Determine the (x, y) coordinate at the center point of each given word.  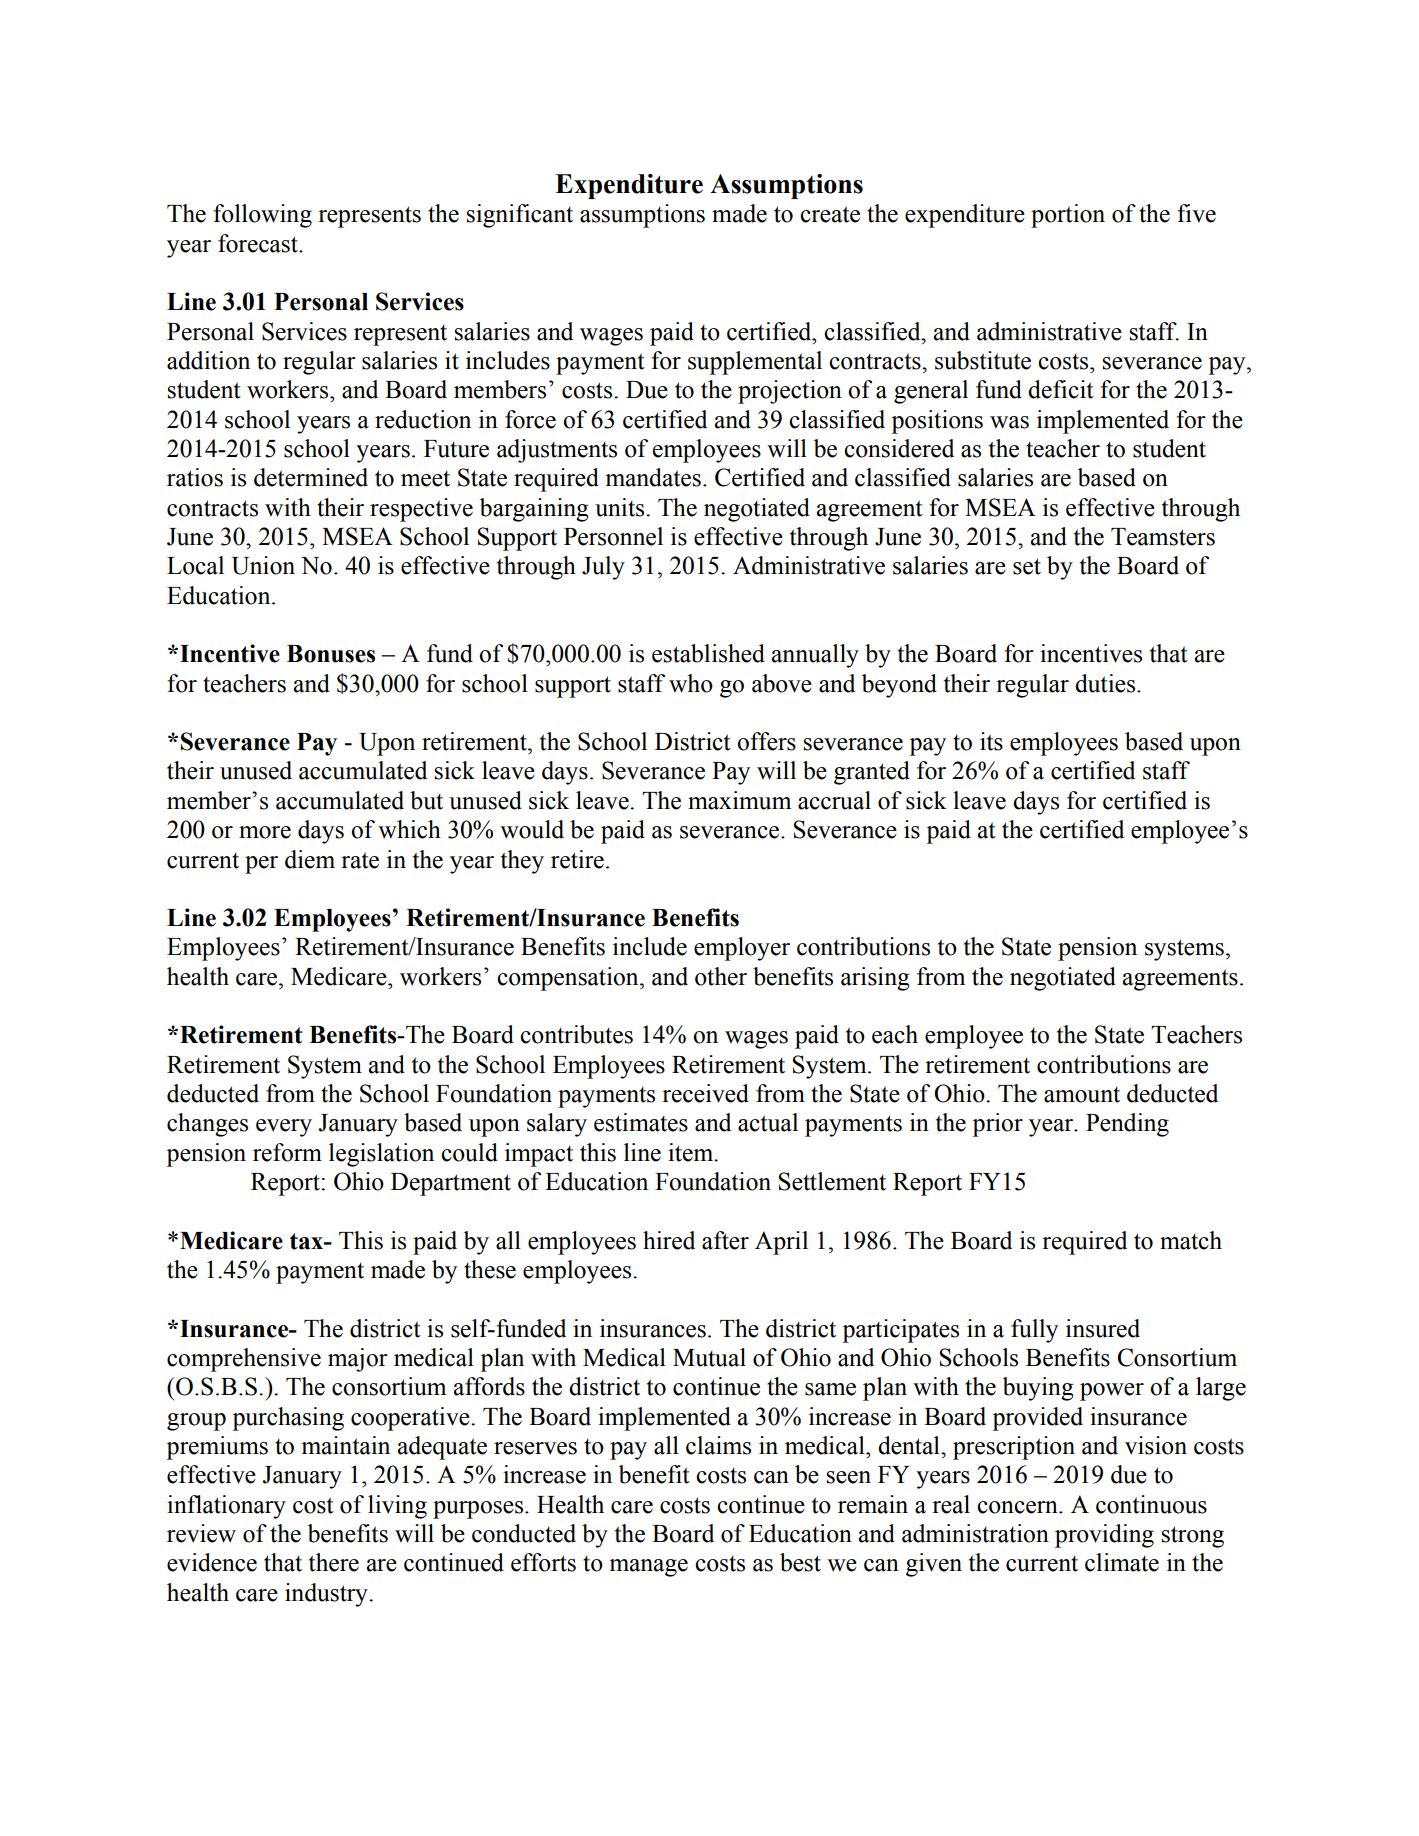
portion (1068, 216)
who (691, 683)
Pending (1127, 1125)
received (705, 1093)
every (284, 1128)
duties (1105, 683)
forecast (259, 243)
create (830, 214)
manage (648, 1568)
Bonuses (331, 654)
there (334, 1562)
